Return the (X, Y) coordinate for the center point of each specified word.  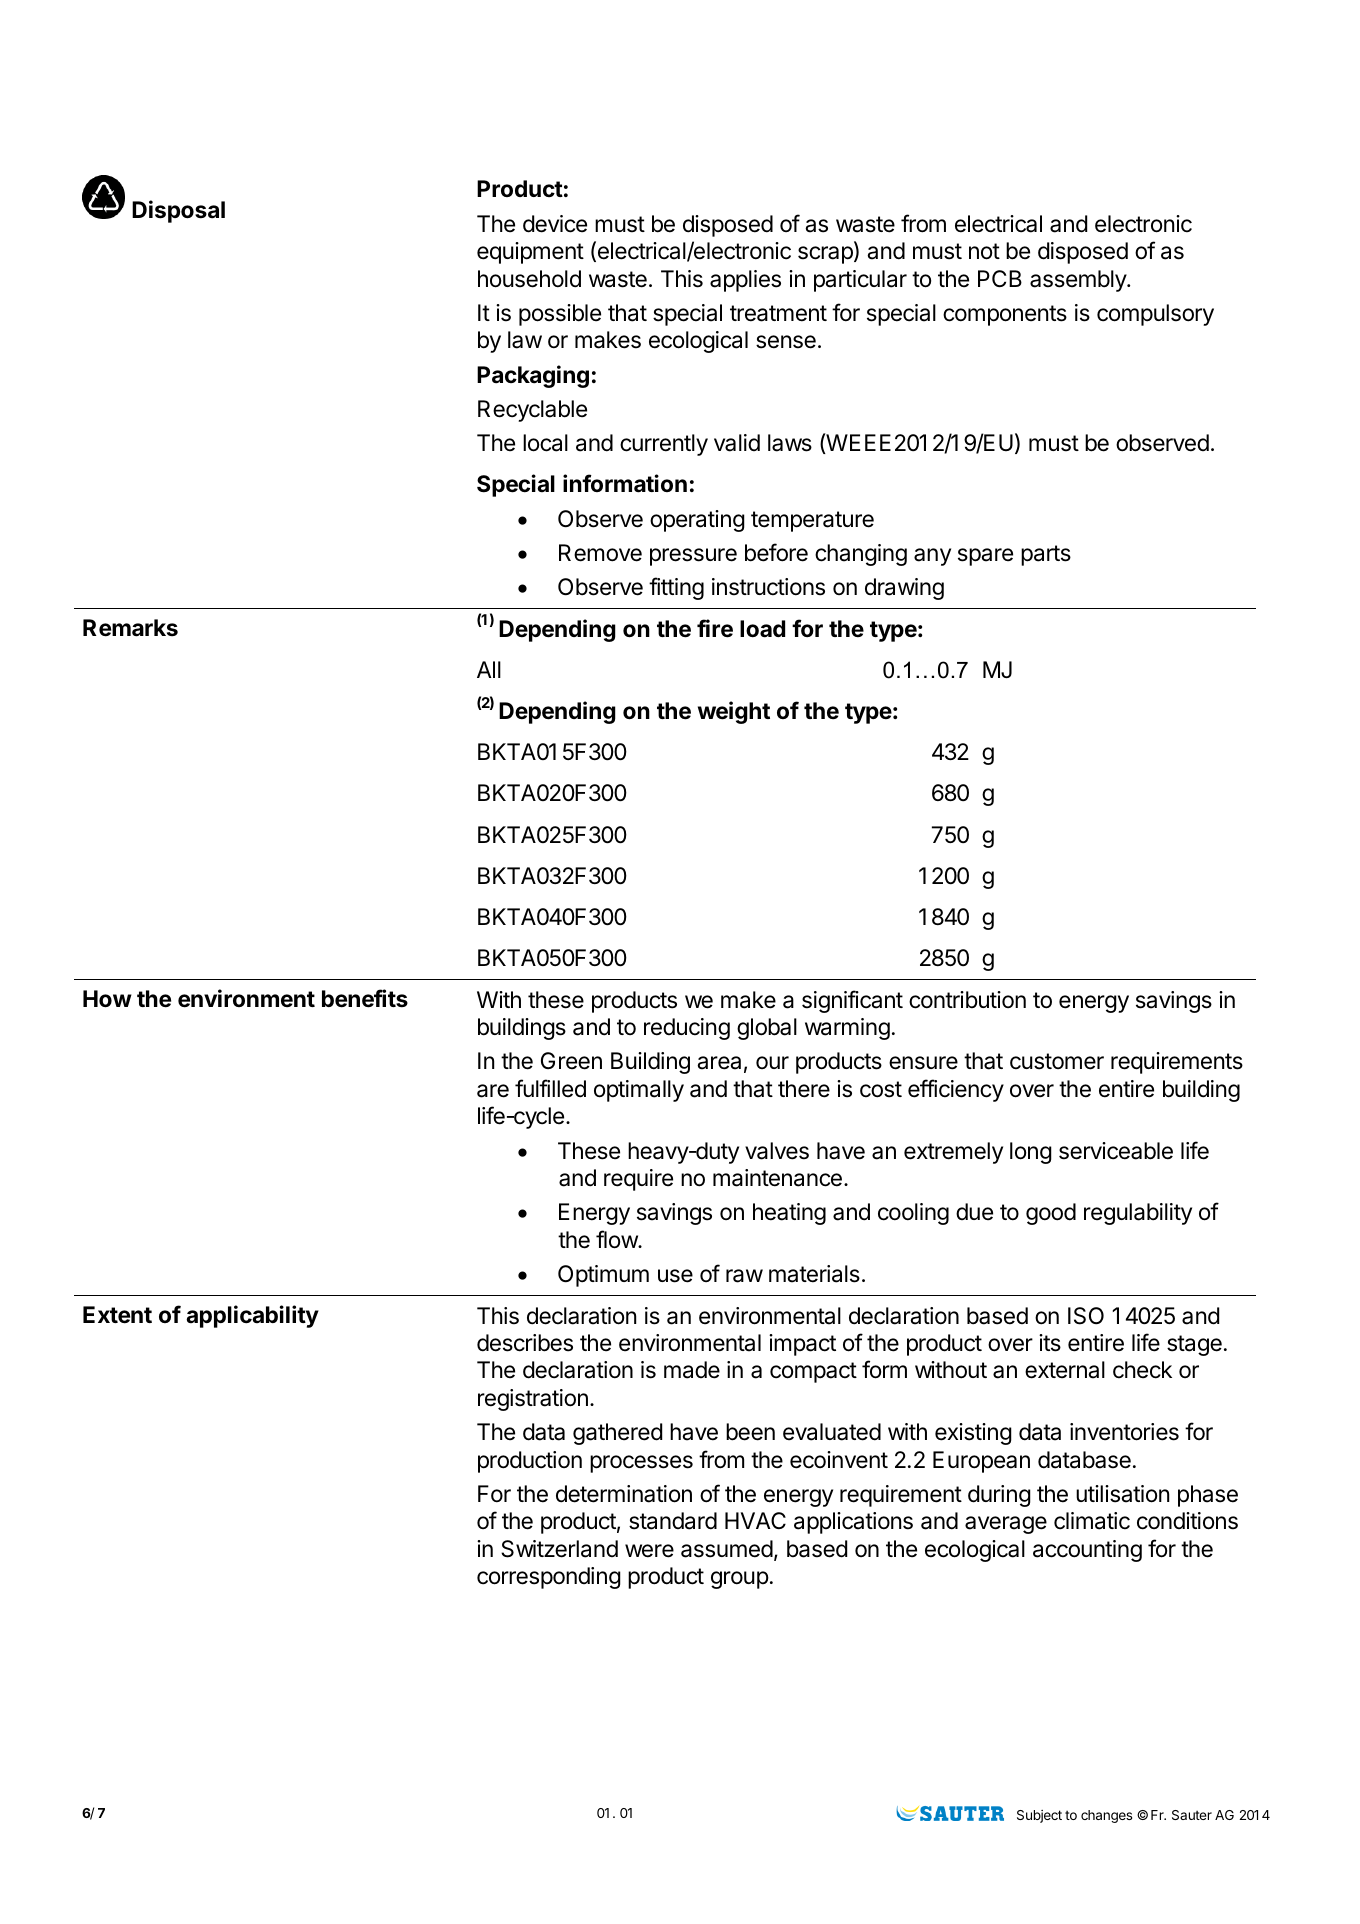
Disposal (178, 211)
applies (745, 281)
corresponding (549, 1578)
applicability (252, 1316)
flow (617, 1239)
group (740, 1580)
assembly (1079, 281)
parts (1046, 555)
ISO (1086, 1316)
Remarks (130, 628)
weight (734, 712)
